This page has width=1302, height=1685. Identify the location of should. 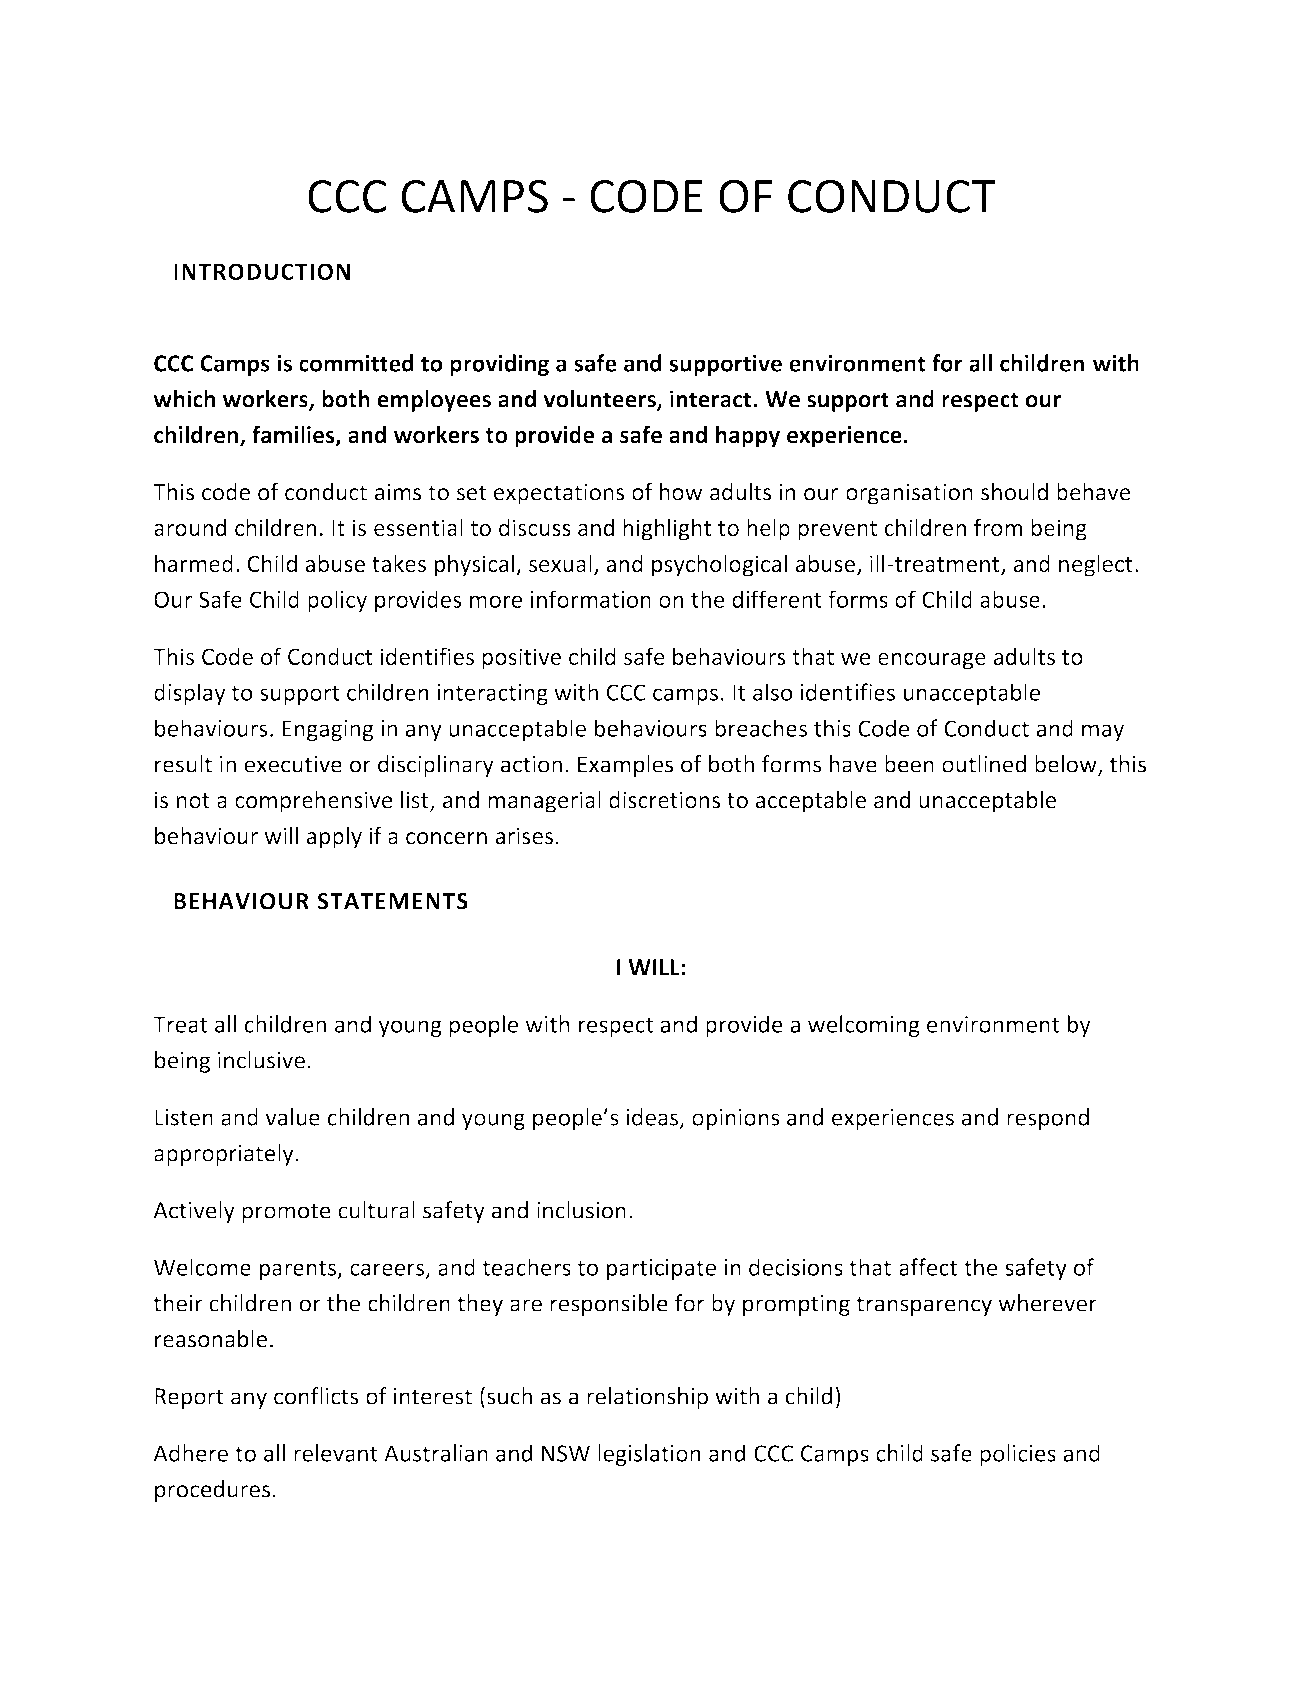
(1014, 492).
